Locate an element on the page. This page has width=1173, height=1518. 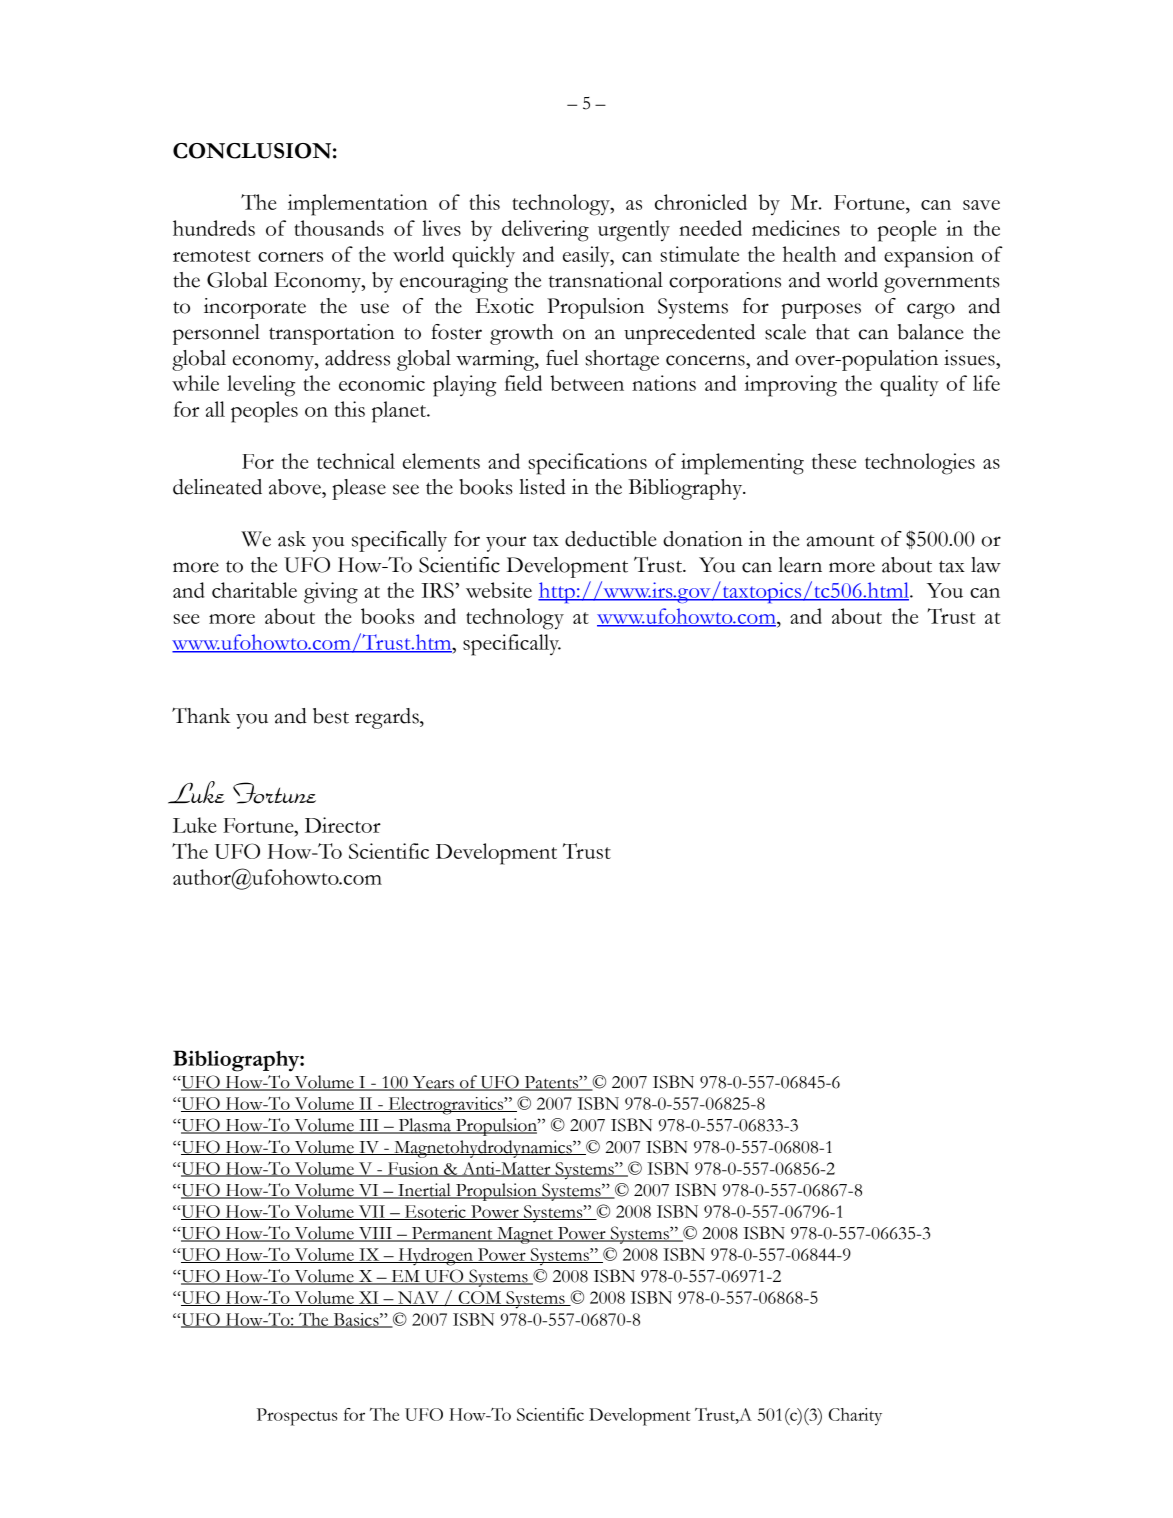
learn is located at coordinates (800, 565).
